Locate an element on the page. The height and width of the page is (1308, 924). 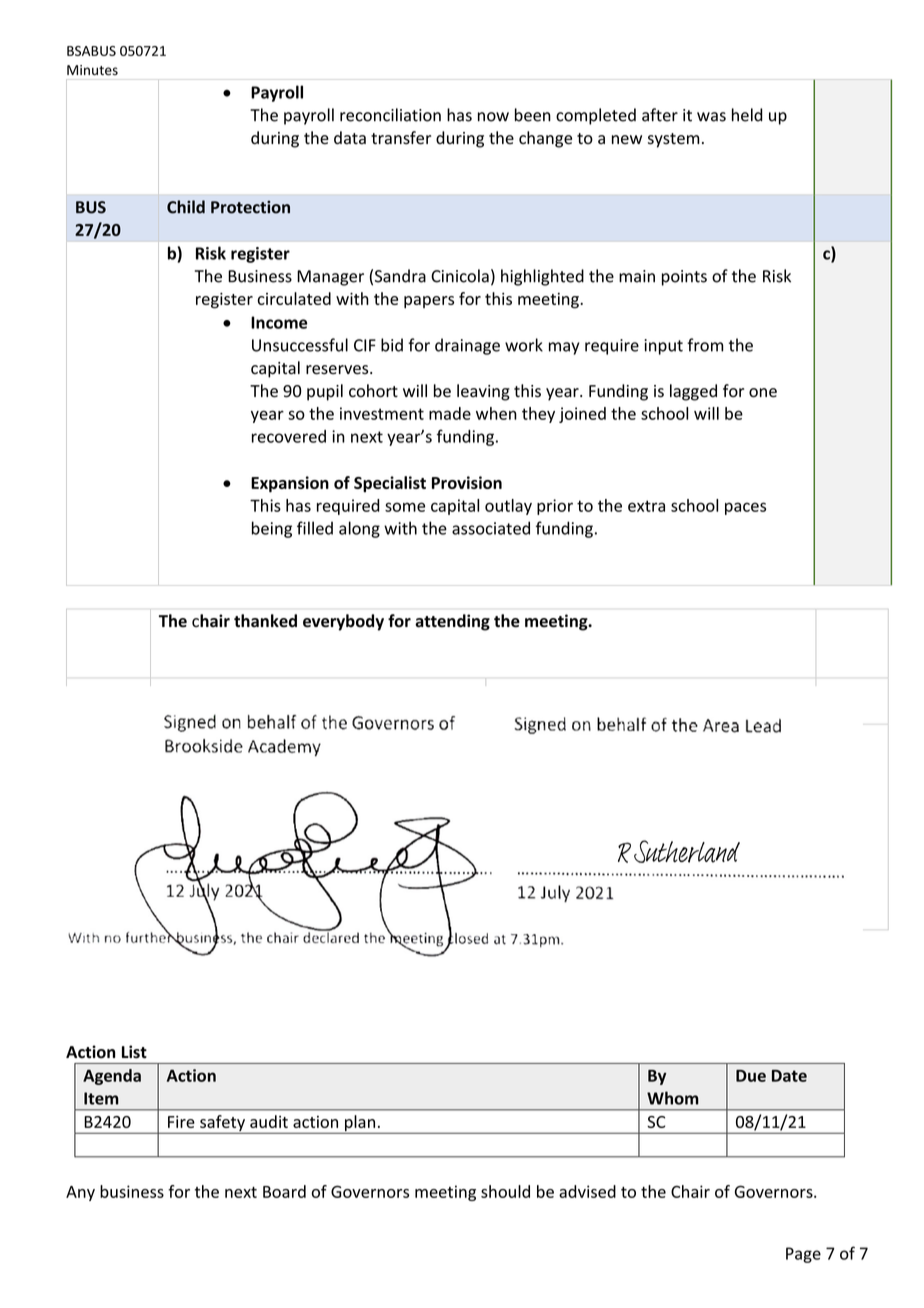
Any is located at coordinates (80, 1193).
